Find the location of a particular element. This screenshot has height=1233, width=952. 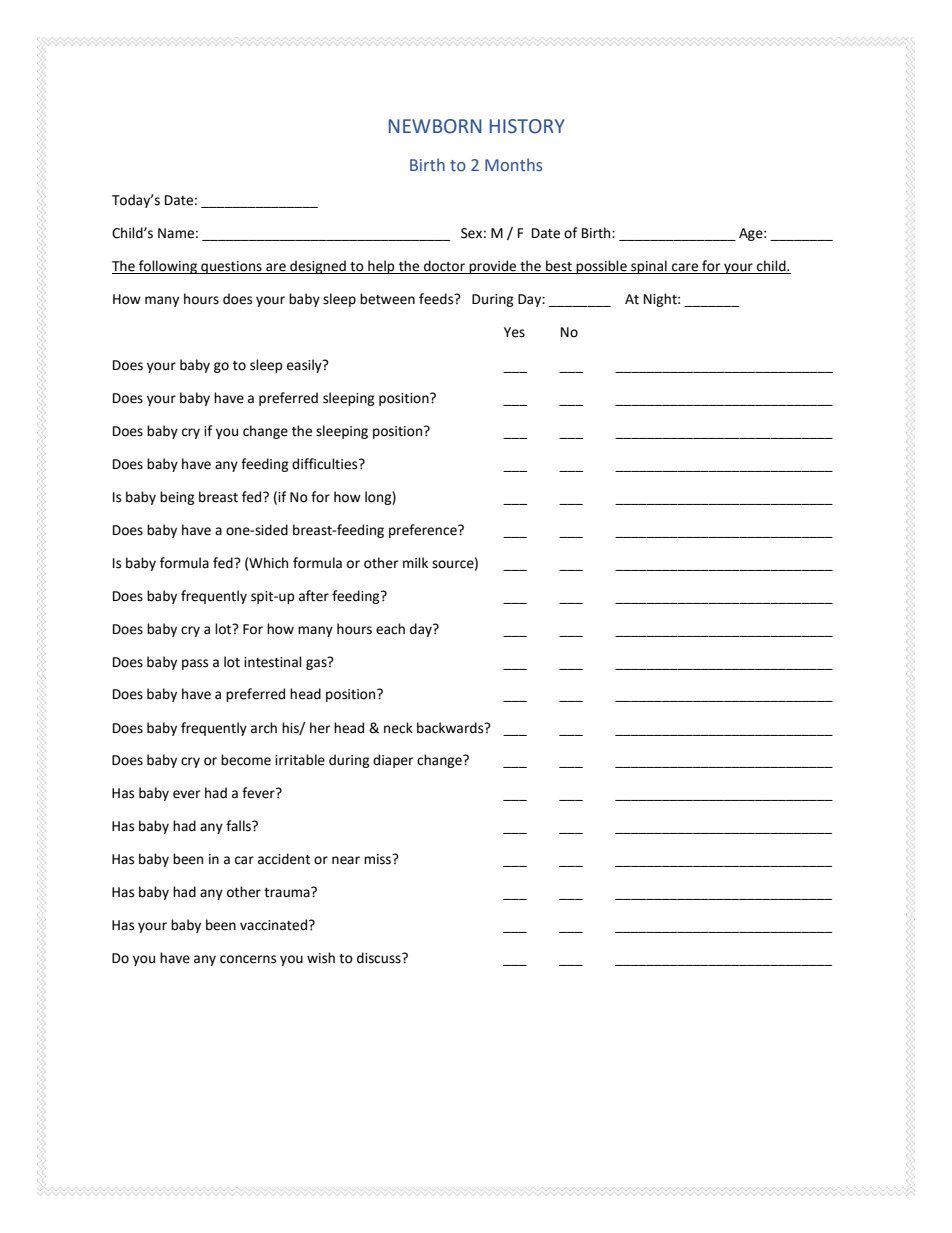

easily is located at coordinates (305, 366).
